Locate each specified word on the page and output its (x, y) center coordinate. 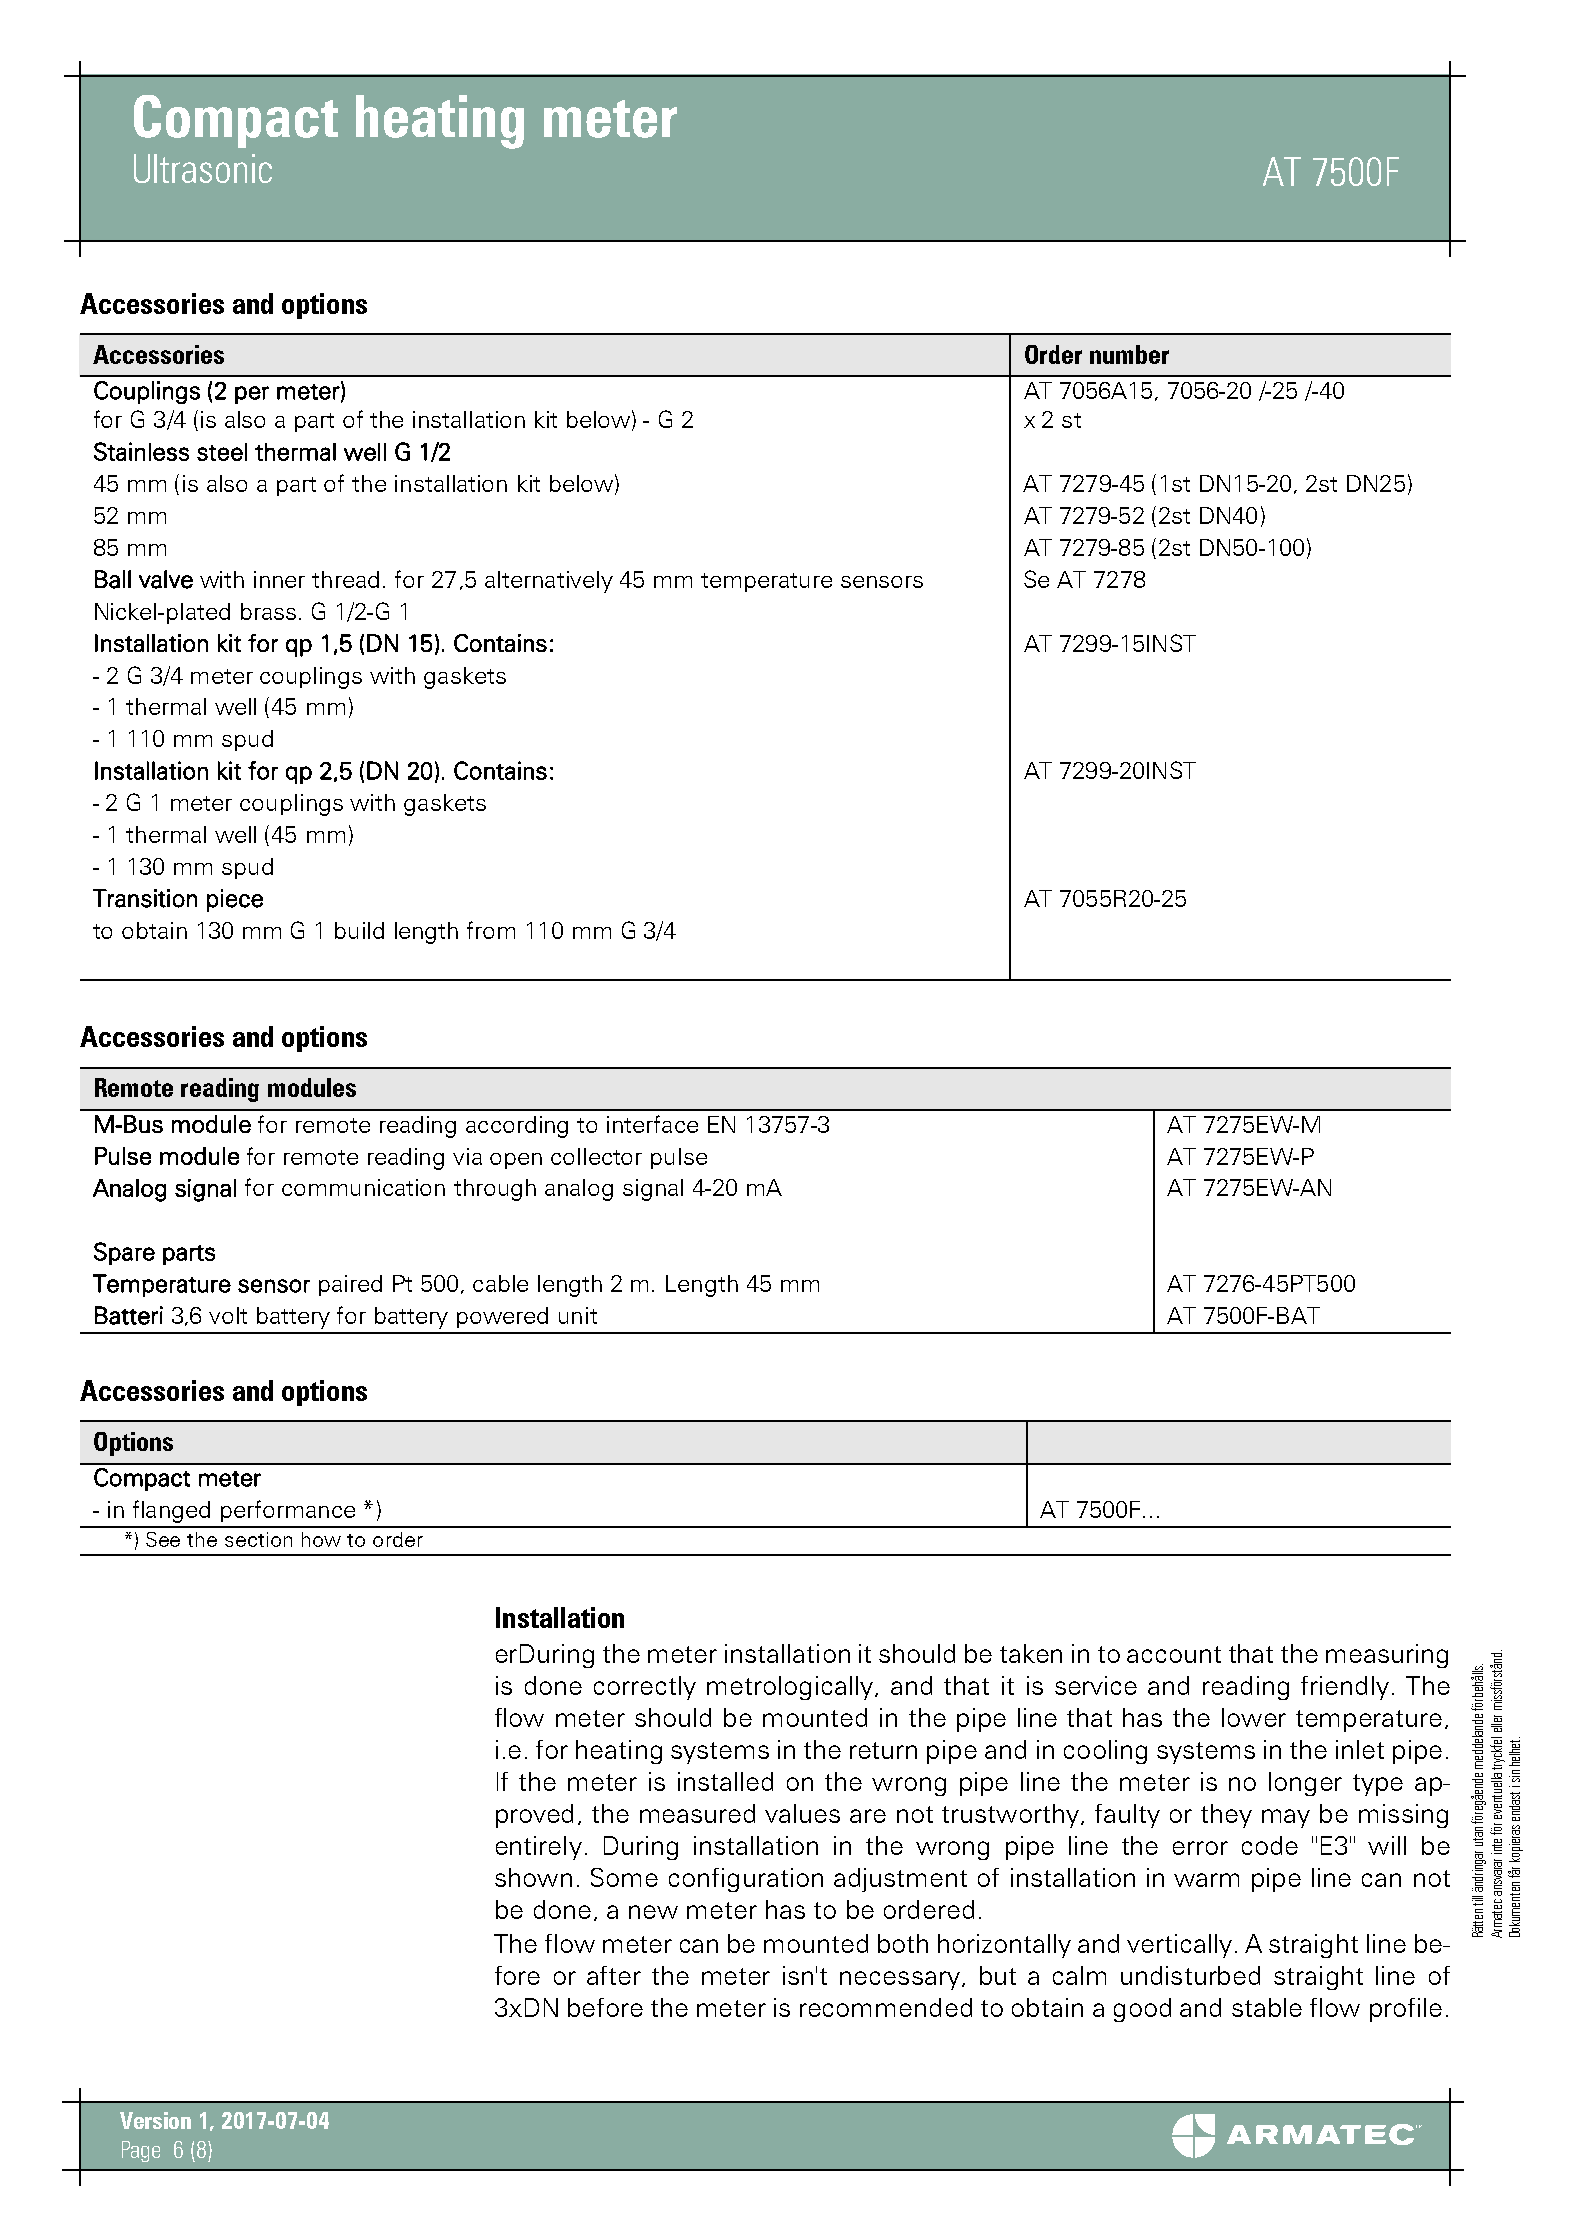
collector (596, 1156)
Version (155, 2120)
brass (268, 611)
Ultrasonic (203, 168)
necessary (900, 1980)
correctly (645, 1688)
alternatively (549, 582)
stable (1267, 2007)
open (516, 1161)
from (491, 930)
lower (1254, 1717)
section (258, 1539)
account (1174, 1654)
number (1129, 354)
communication (363, 1187)
